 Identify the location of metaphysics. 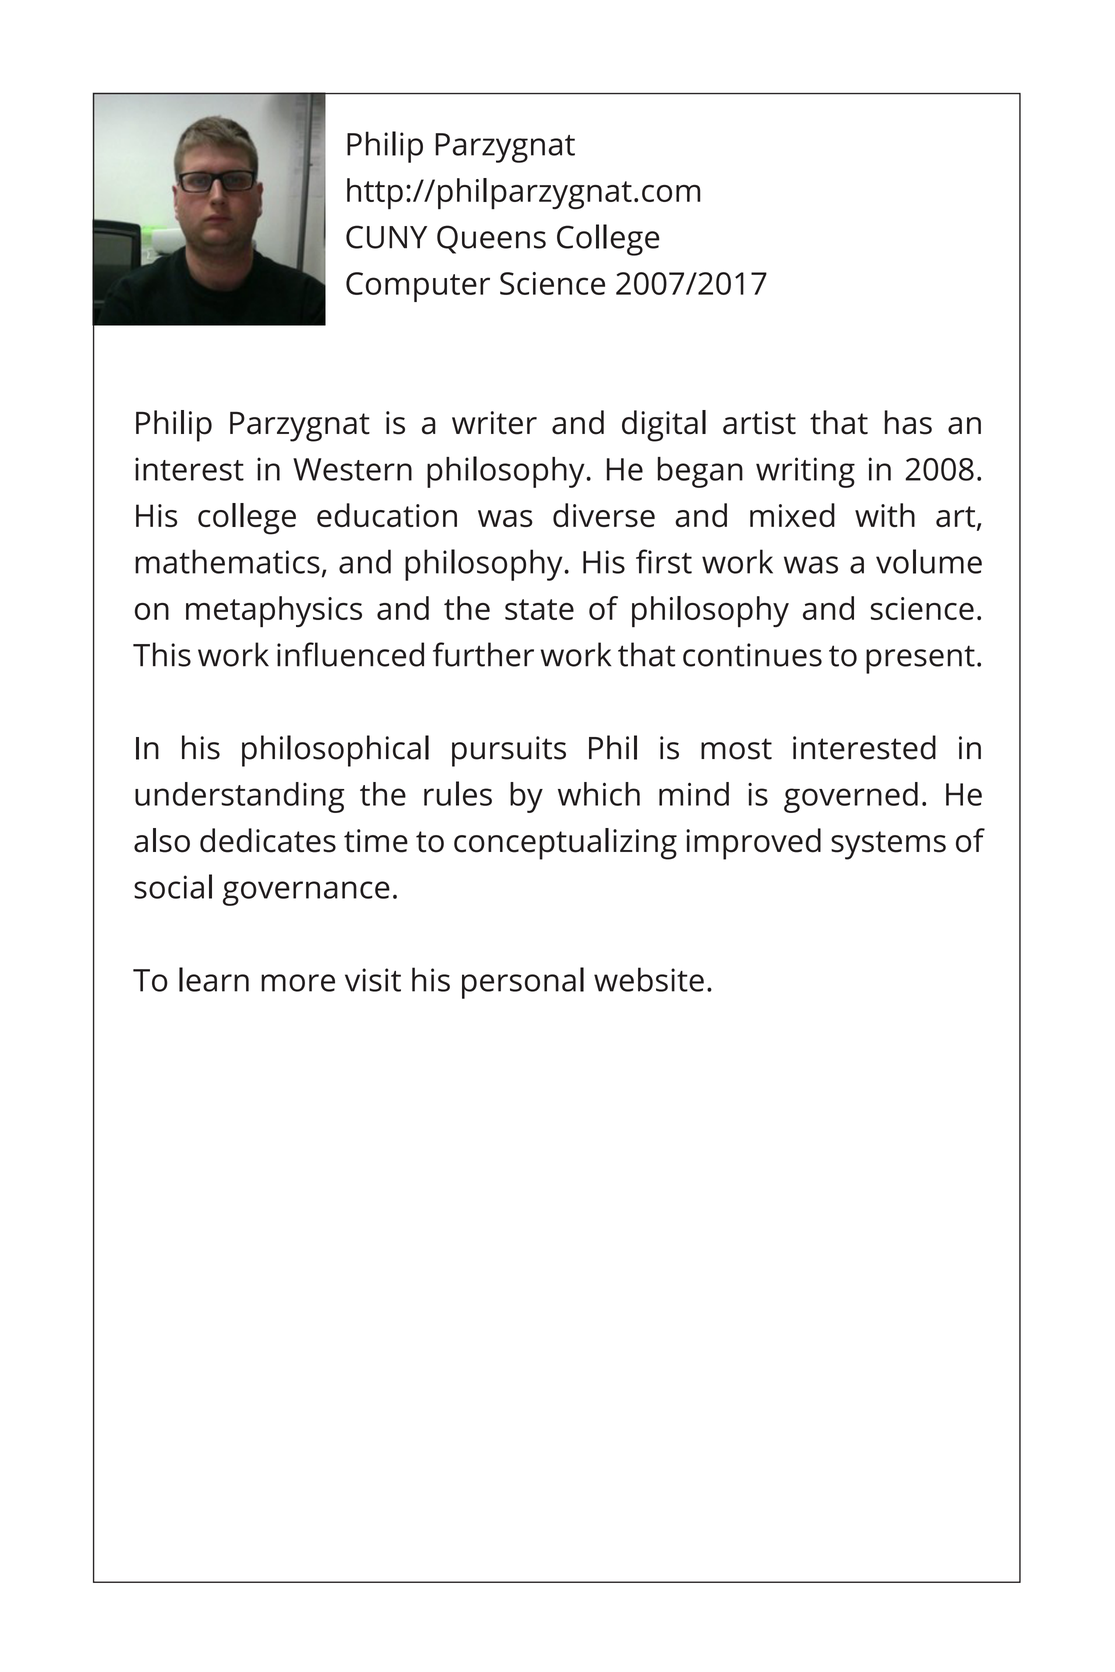
(274, 612).
